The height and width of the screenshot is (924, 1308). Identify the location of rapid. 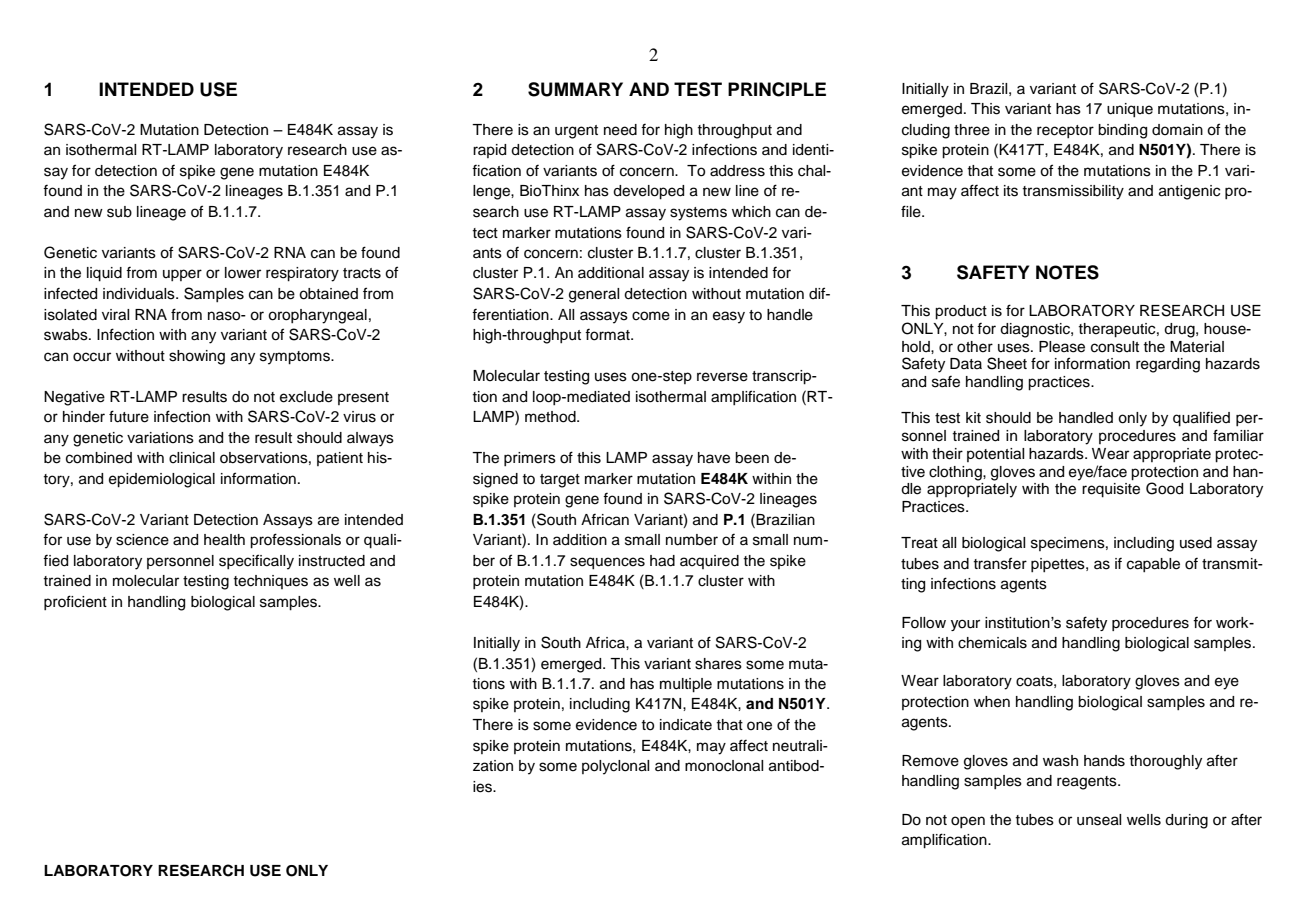
(489, 151).
